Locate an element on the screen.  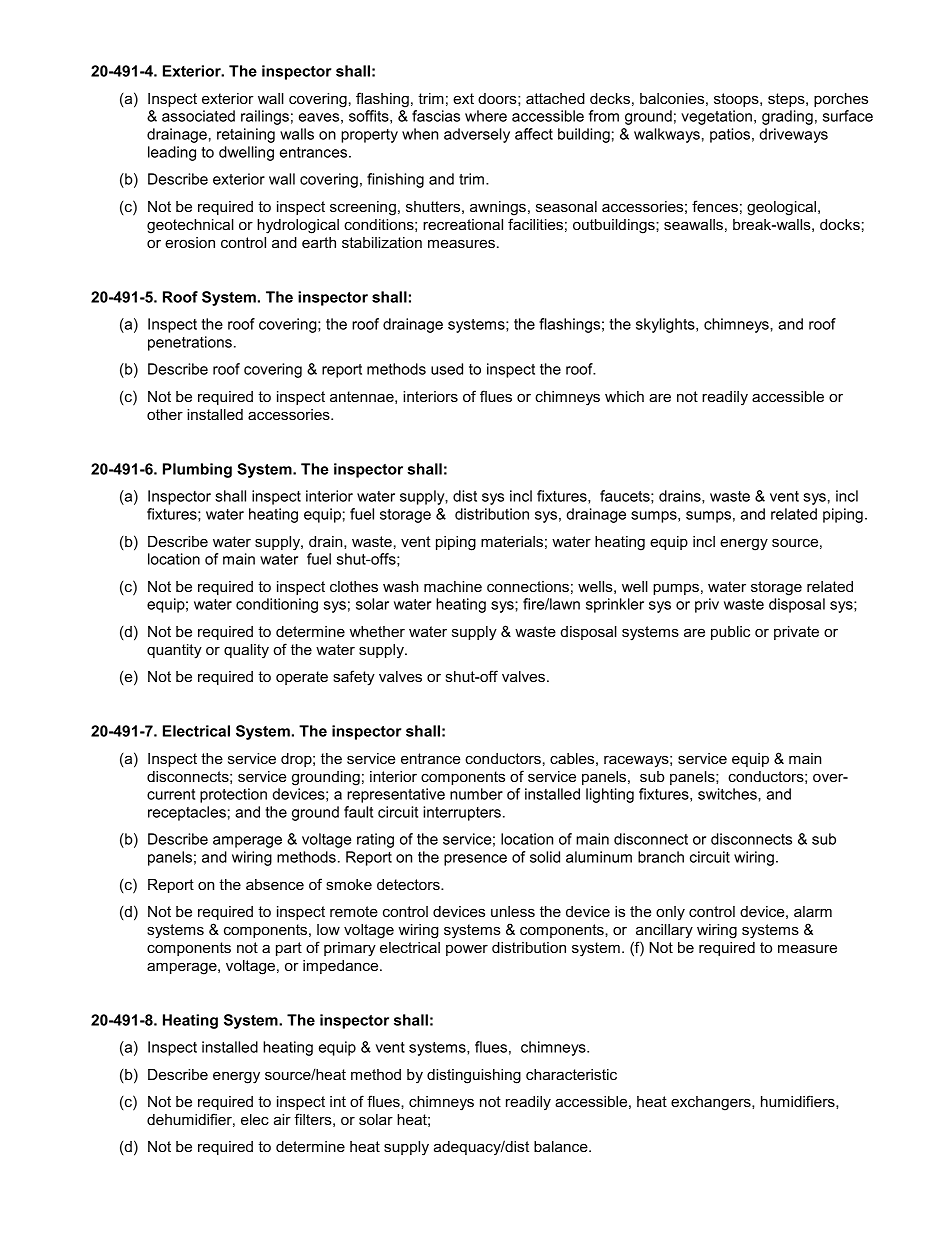
conditioning is located at coordinates (277, 605).
